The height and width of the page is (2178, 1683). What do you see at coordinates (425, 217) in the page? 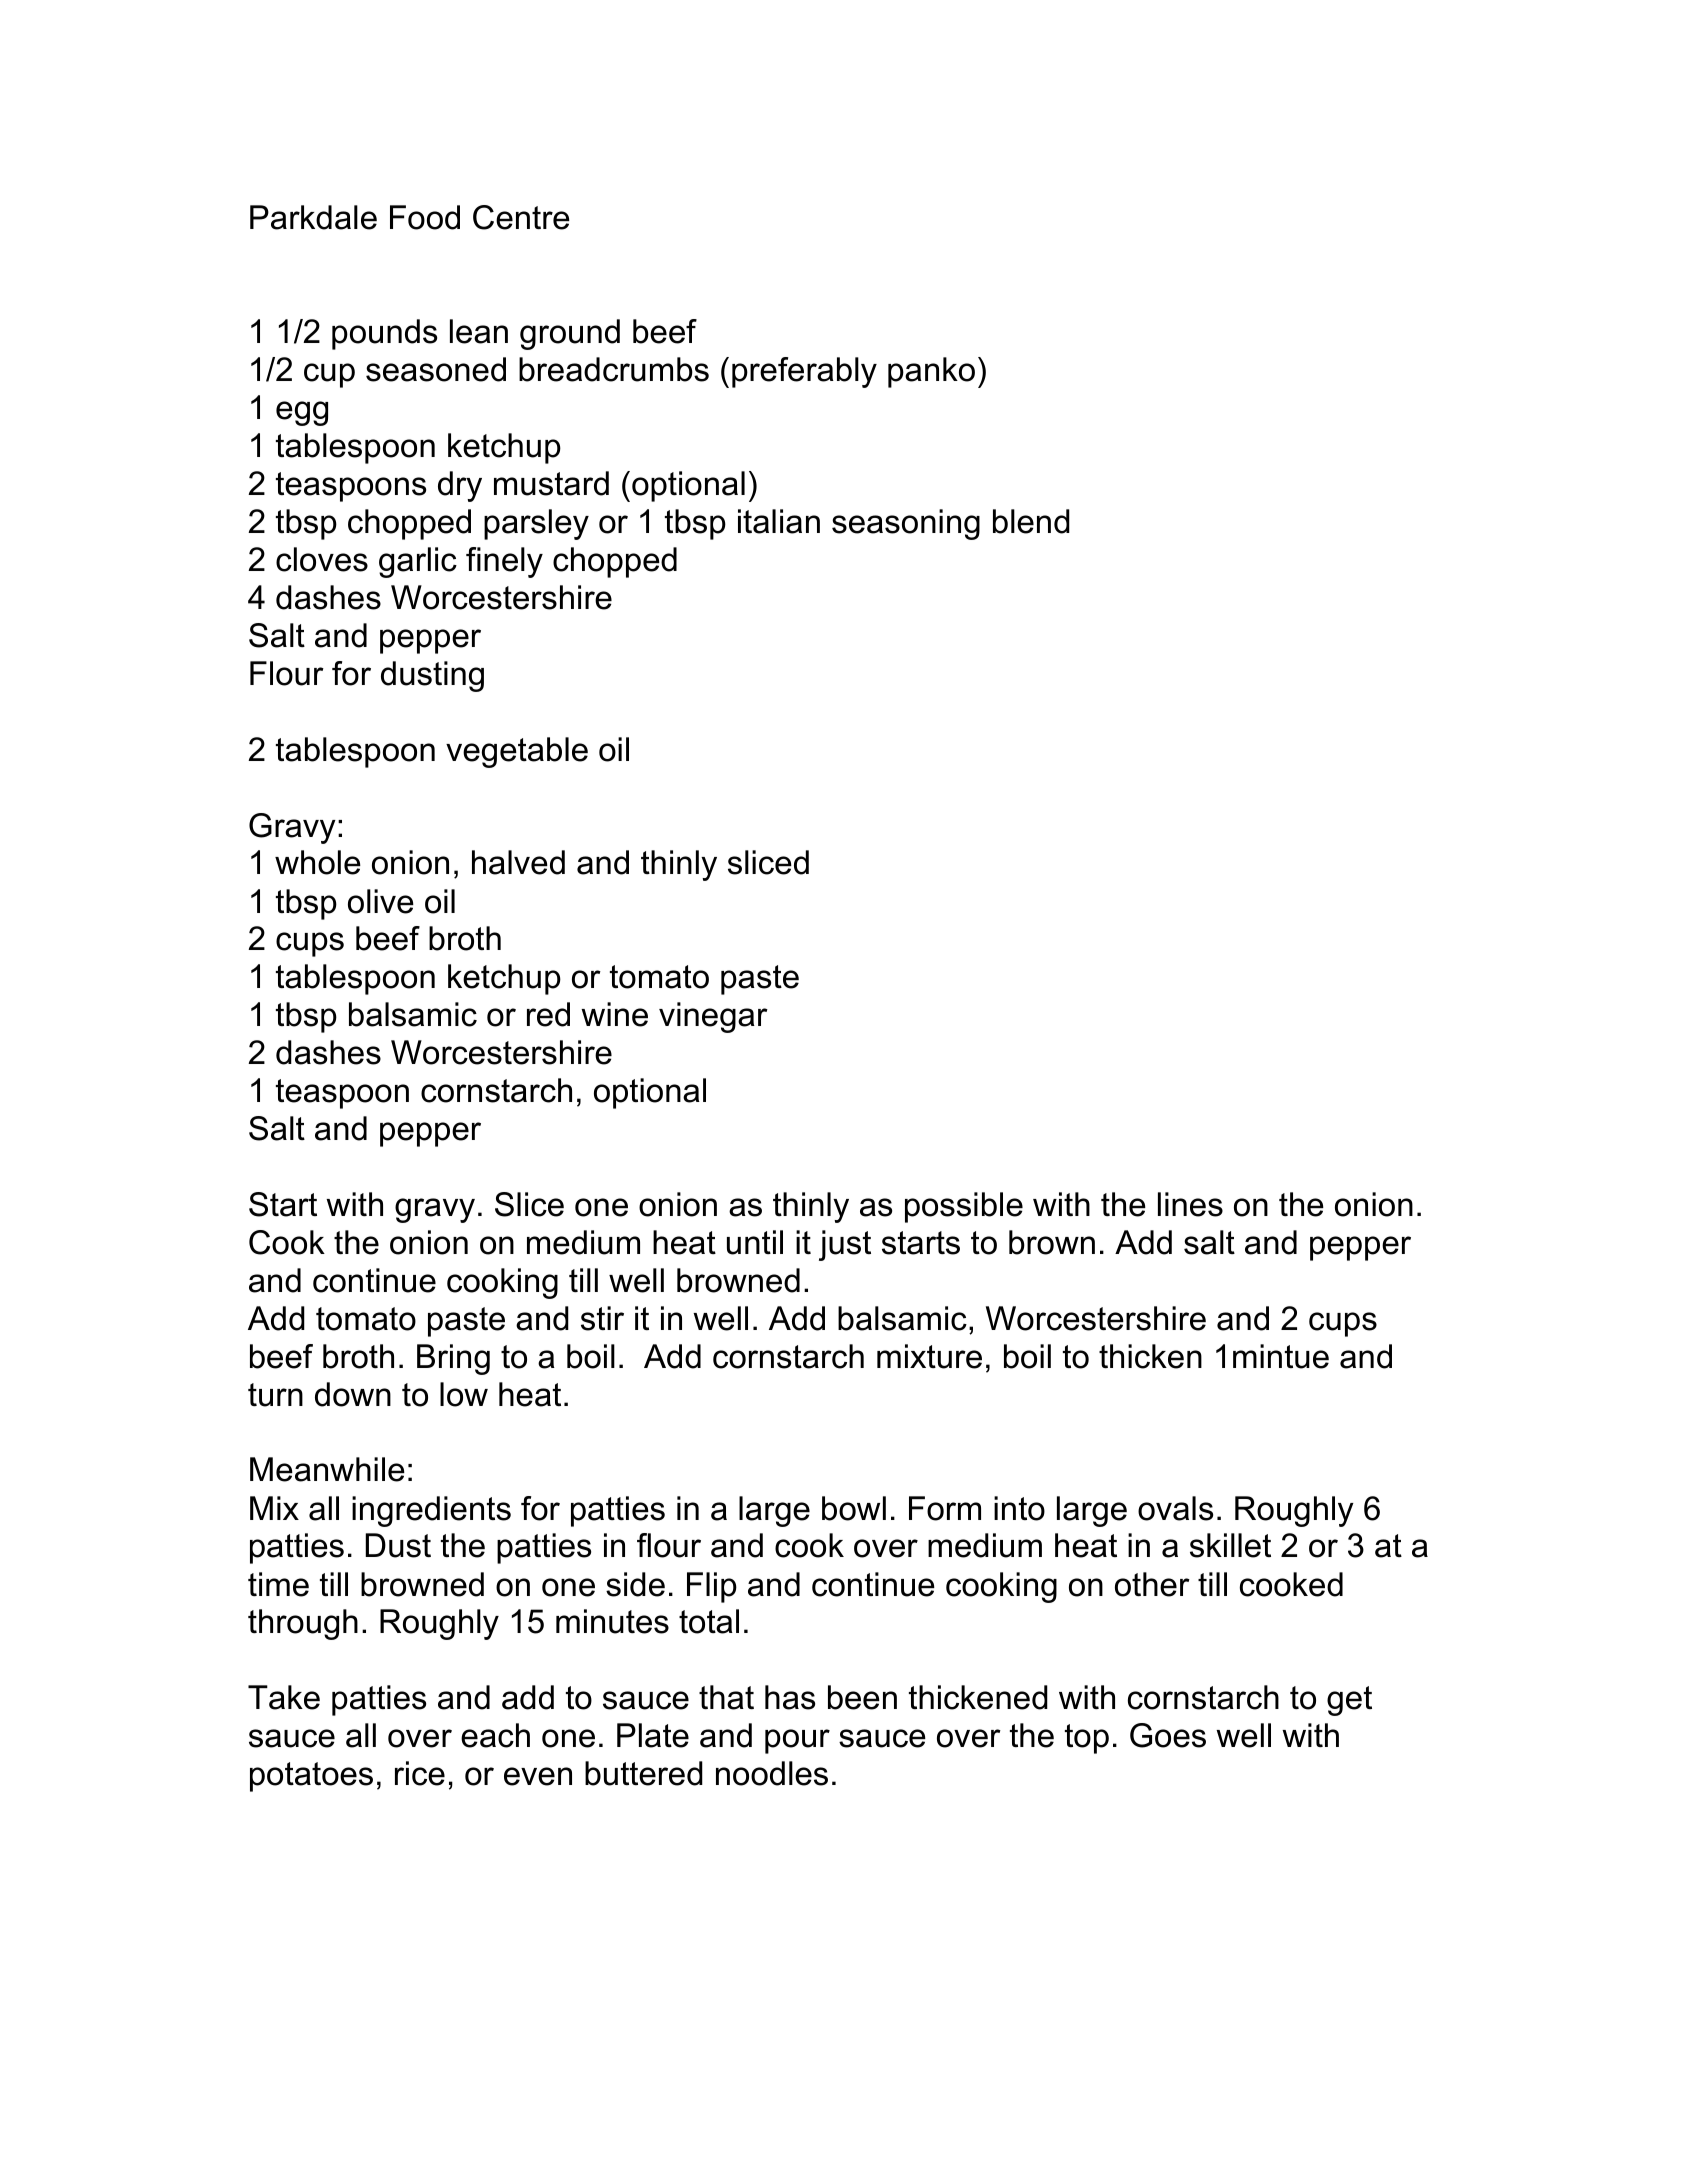
I see `Food` at bounding box center [425, 217].
